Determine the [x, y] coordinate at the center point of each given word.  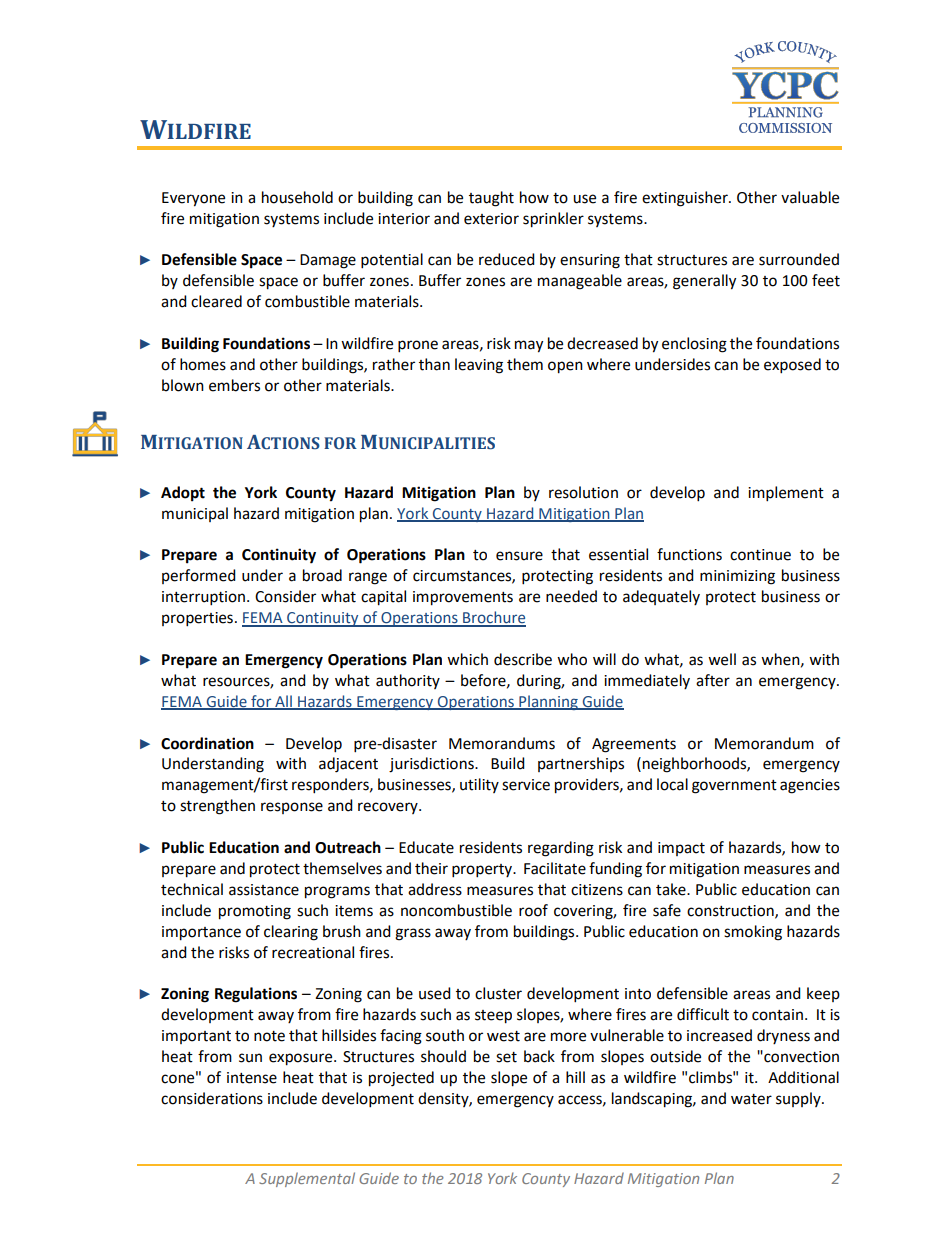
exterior [491, 219]
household [297, 197]
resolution [583, 492]
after [713, 680]
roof [533, 910]
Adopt [183, 494]
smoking [753, 933]
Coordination [207, 743]
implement [786, 494]
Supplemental [307, 1179]
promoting [255, 912]
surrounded [799, 259]
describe [523, 659]
